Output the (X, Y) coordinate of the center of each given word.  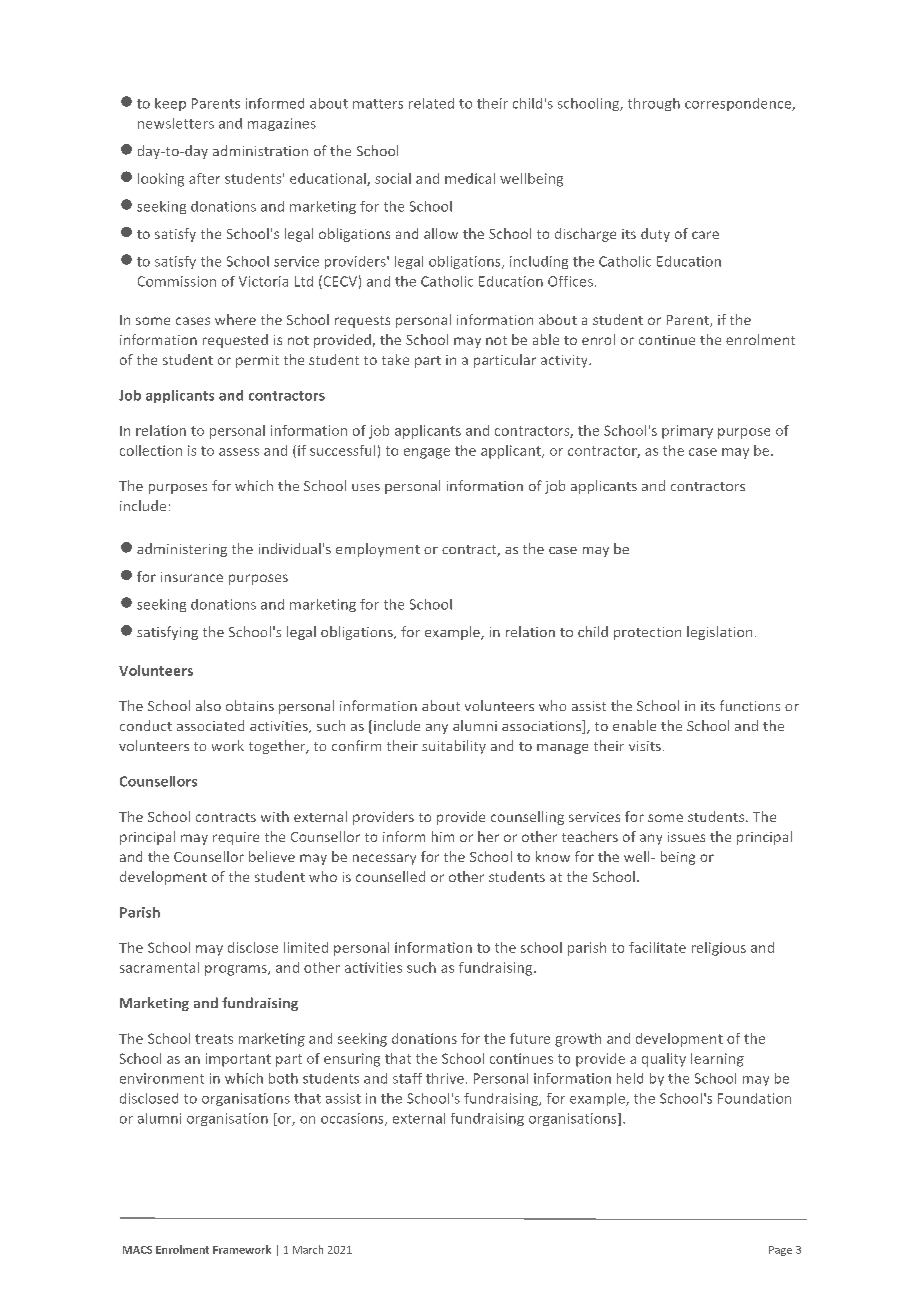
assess (239, 452)
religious (719, 949)
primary (687, 432)
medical (470, 178)
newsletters (176, 123)
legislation (719, 633)
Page (780, 1251)
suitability (454, 747)
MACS (137, 1250)
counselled (390, 876)
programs (237, 970)
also (208, 705)
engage (427, 453)
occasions (353, 1119)
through (654, 104)
